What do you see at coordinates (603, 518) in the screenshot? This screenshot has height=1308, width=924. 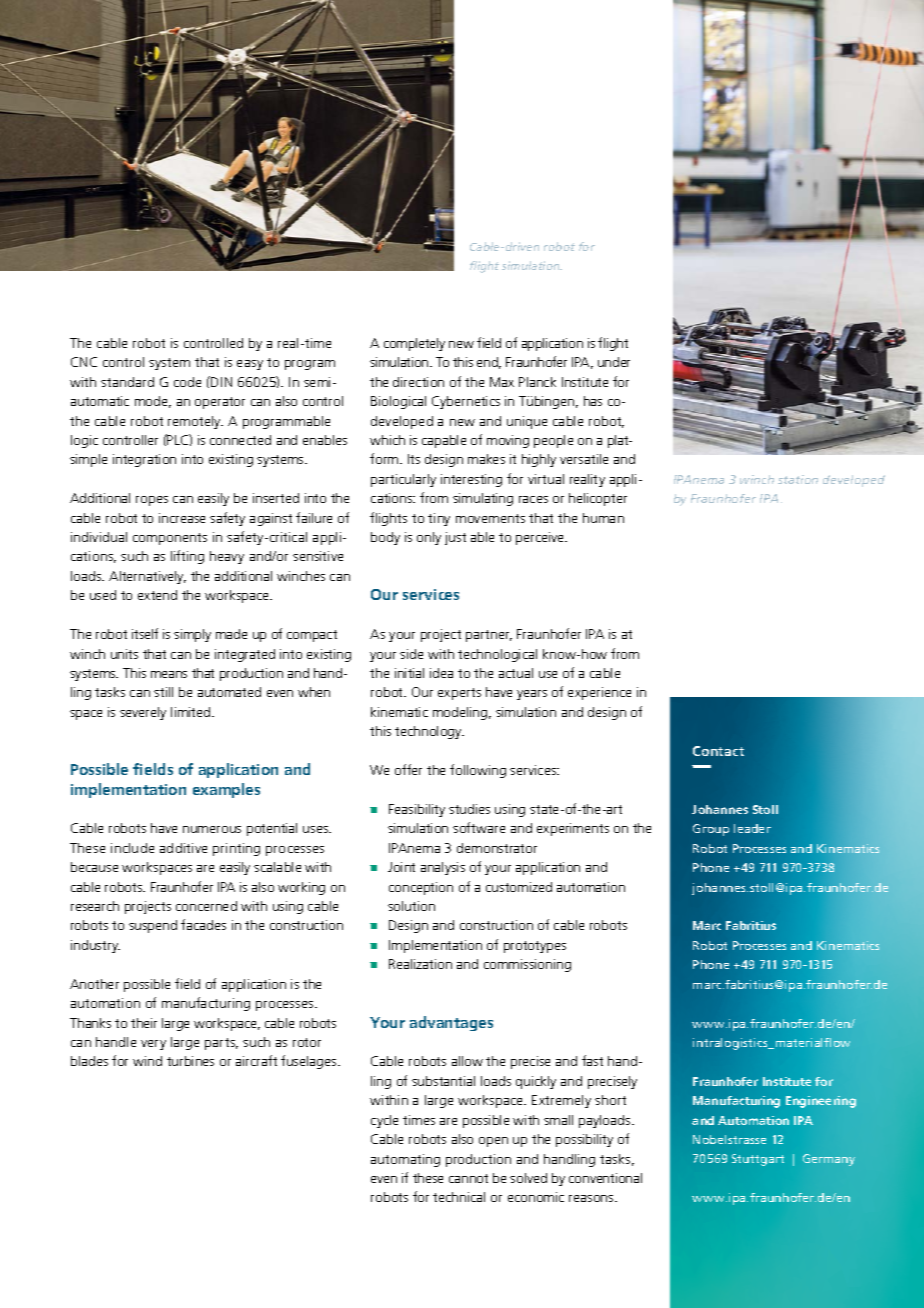 I see `human` at bounding box center [603, 518].
